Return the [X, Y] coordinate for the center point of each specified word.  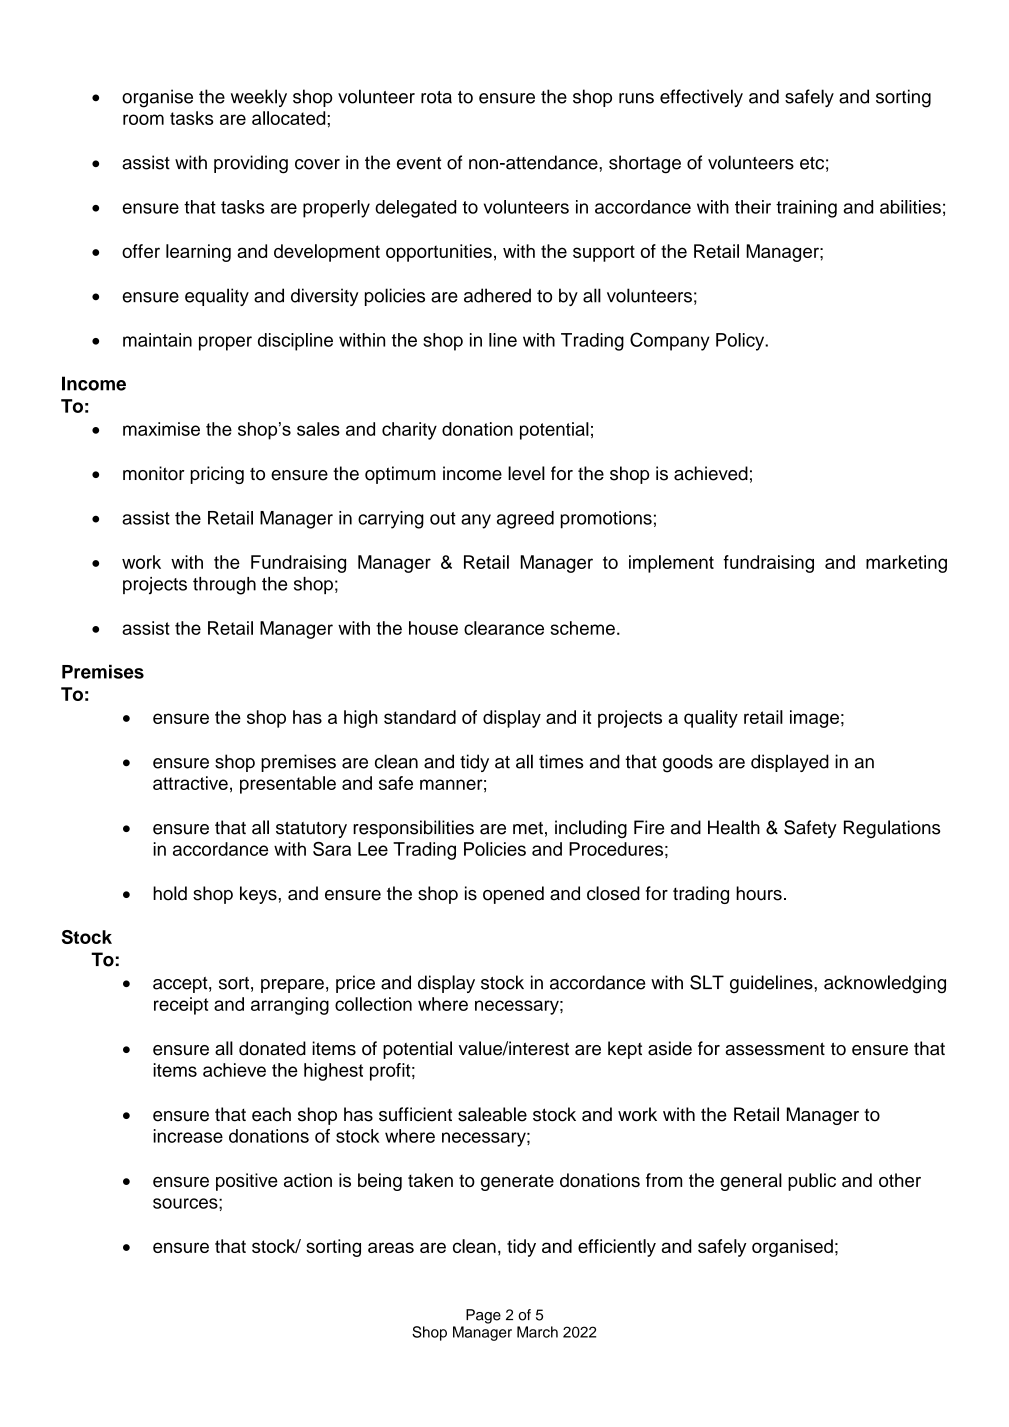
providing [251, 164]
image [814, 719]
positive [247, 1182]
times [561, 761]
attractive [190, 783]
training [806, 209]
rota [436, 97]
